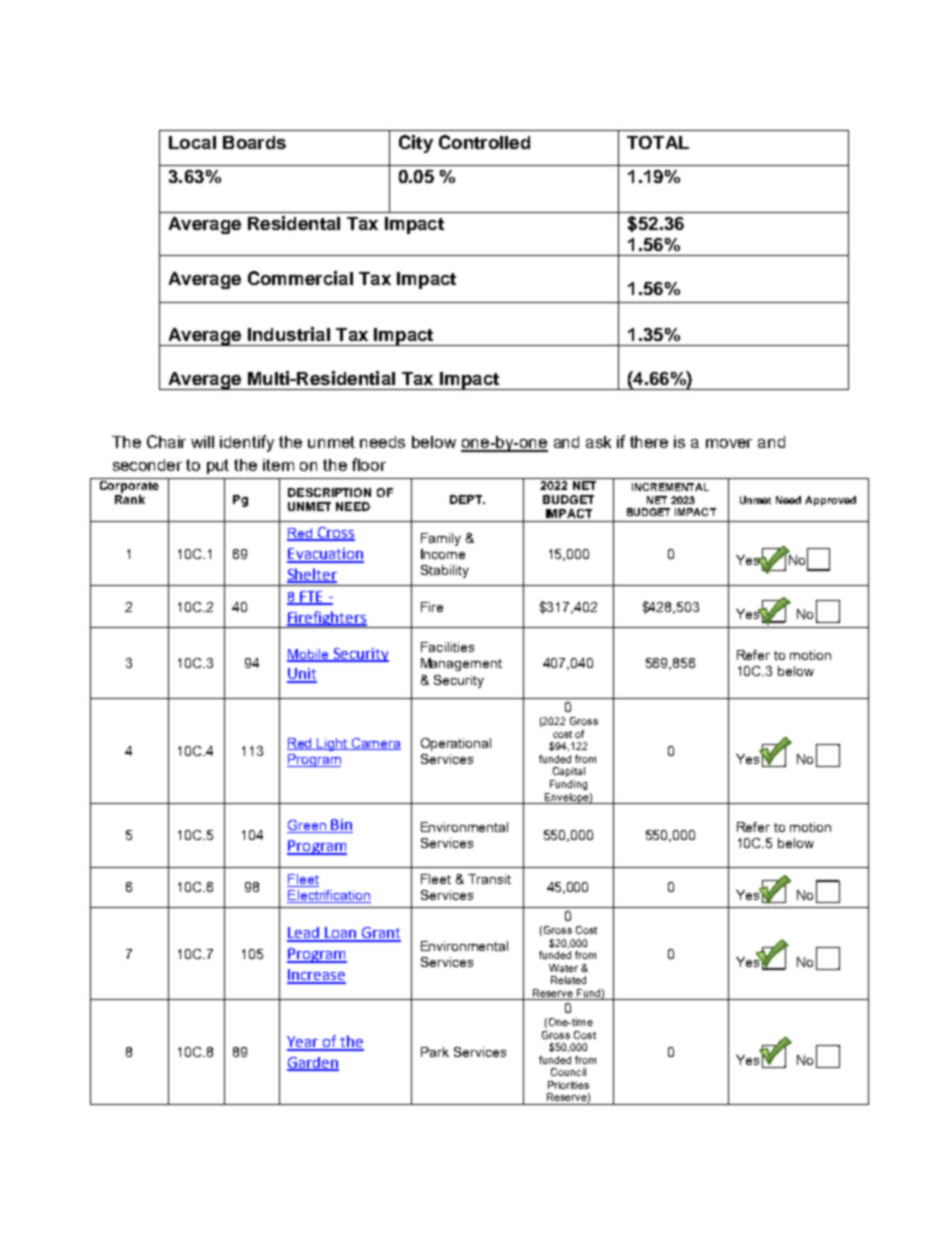 The width and height of the page is (952, 1233). What do you see at coordinates (569, 772) in the page?
I see `Capital` at bounding box center [569, 772].
